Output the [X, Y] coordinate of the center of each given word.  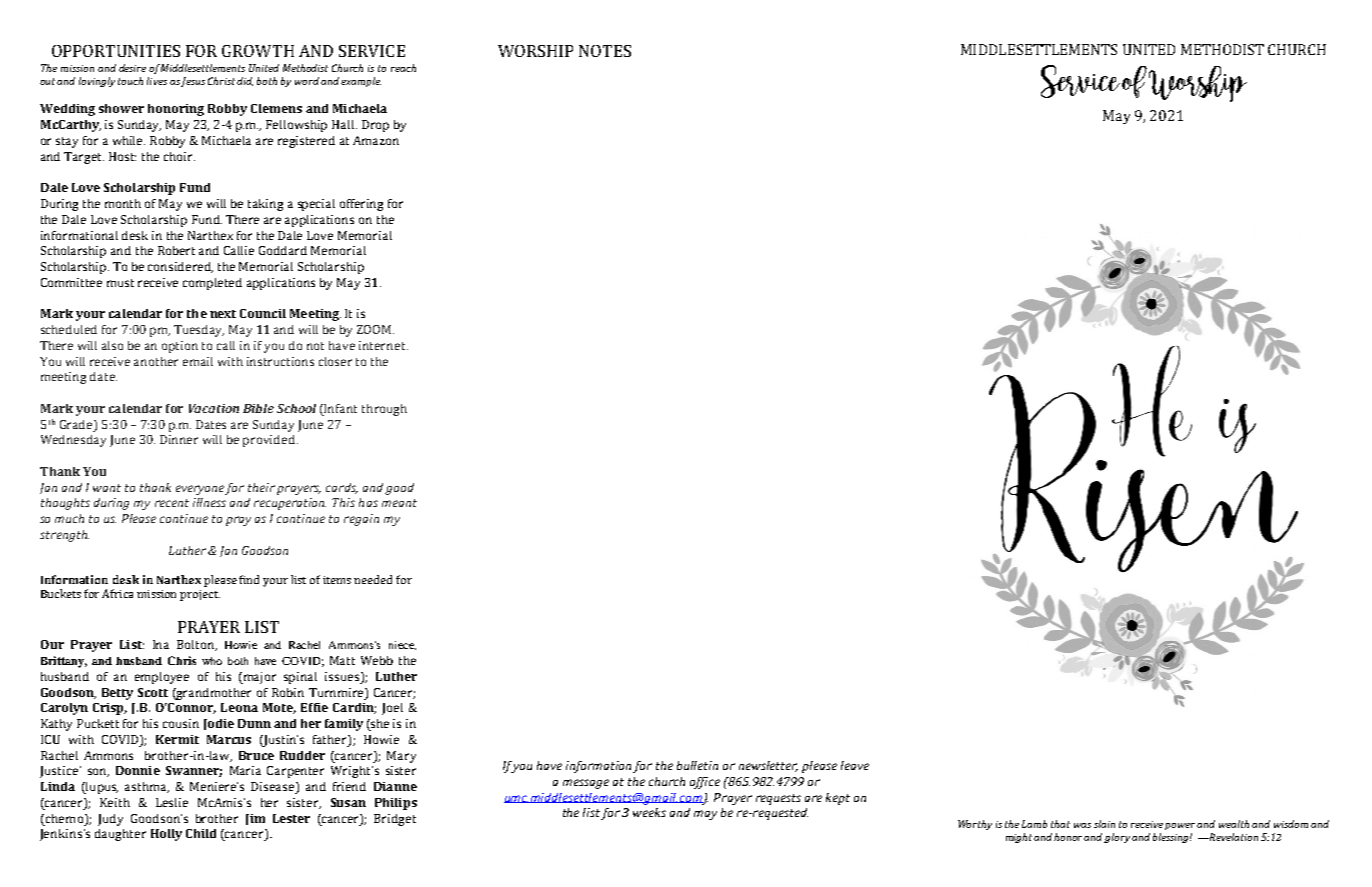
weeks [649, 812]
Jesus [193, 82]
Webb [377, 660]
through [384, 410]
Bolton [197, 645]
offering [361, 205]
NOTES [605, 51]
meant [399, 503]
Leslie [172, 802]
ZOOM [375, 329]
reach [403, 68]
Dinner [179, 439]
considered [180, 267]
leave [855, 765]
